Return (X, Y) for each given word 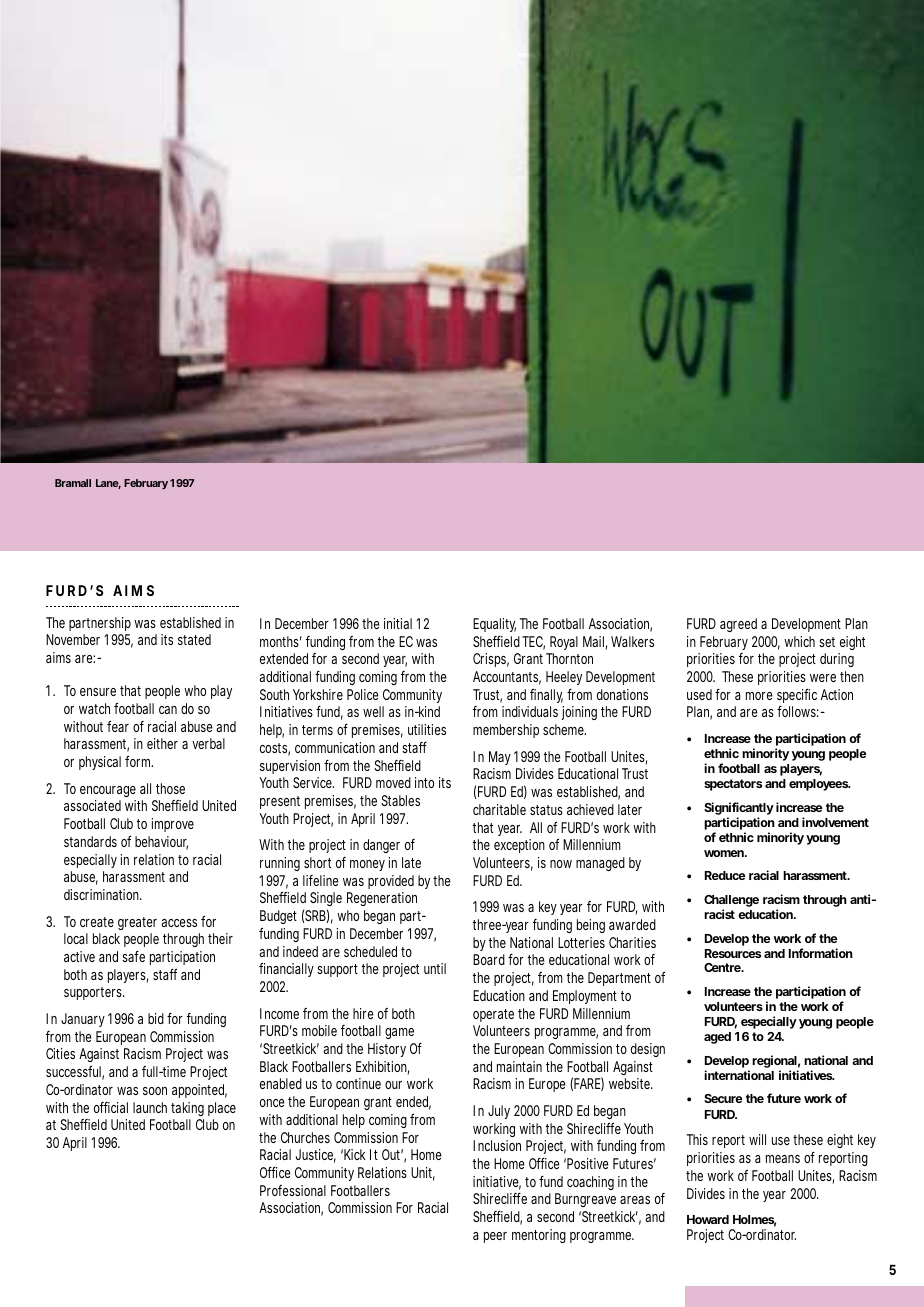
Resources (733, 953)
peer (495, 1237)
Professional (293, 1190)
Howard (708, 1219)
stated (194, 639)
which (799, 641)
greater (137, 923)
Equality (494, 625)
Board (489, 959)
